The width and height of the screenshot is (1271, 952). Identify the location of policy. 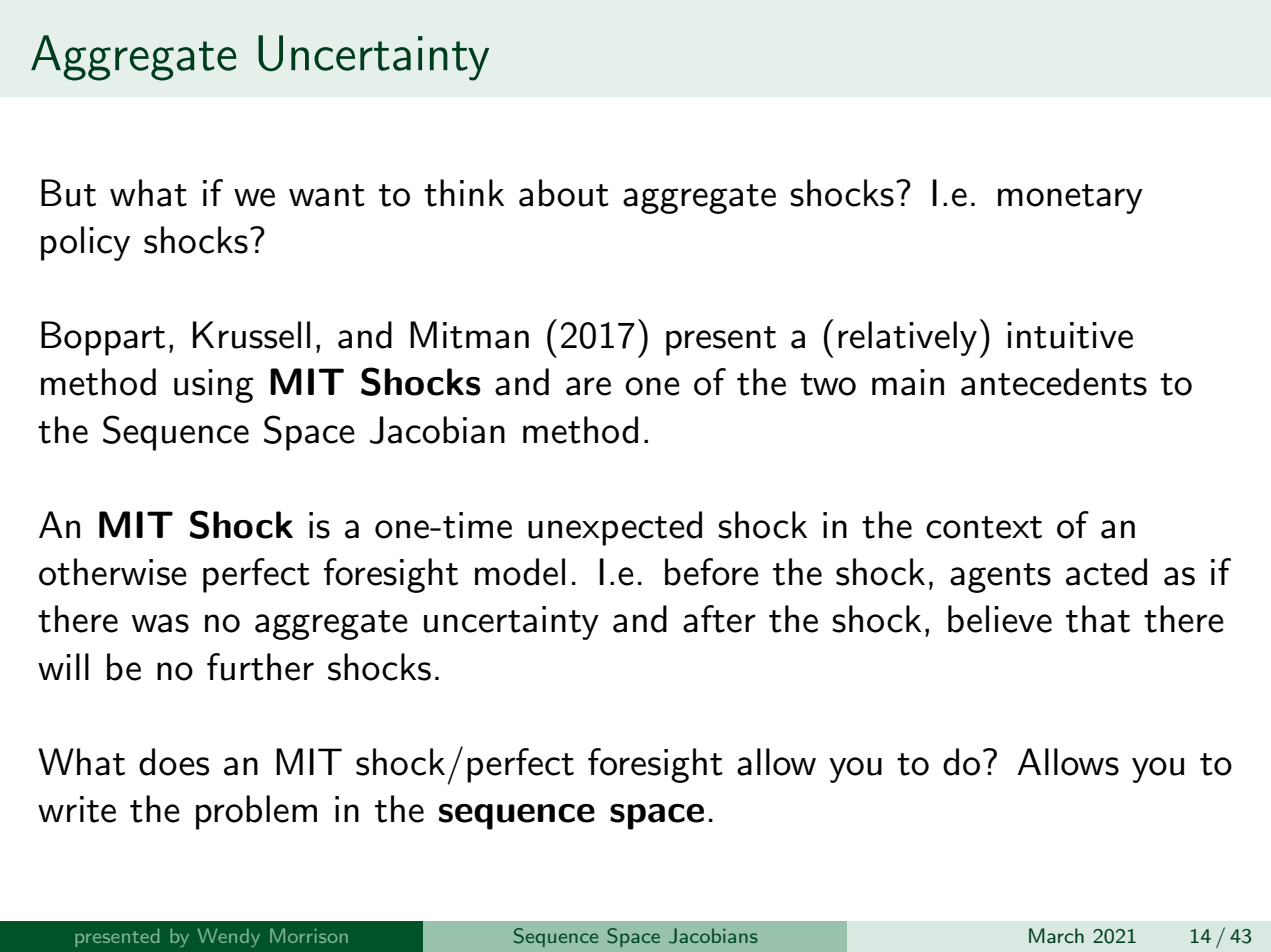
(85, 243).
